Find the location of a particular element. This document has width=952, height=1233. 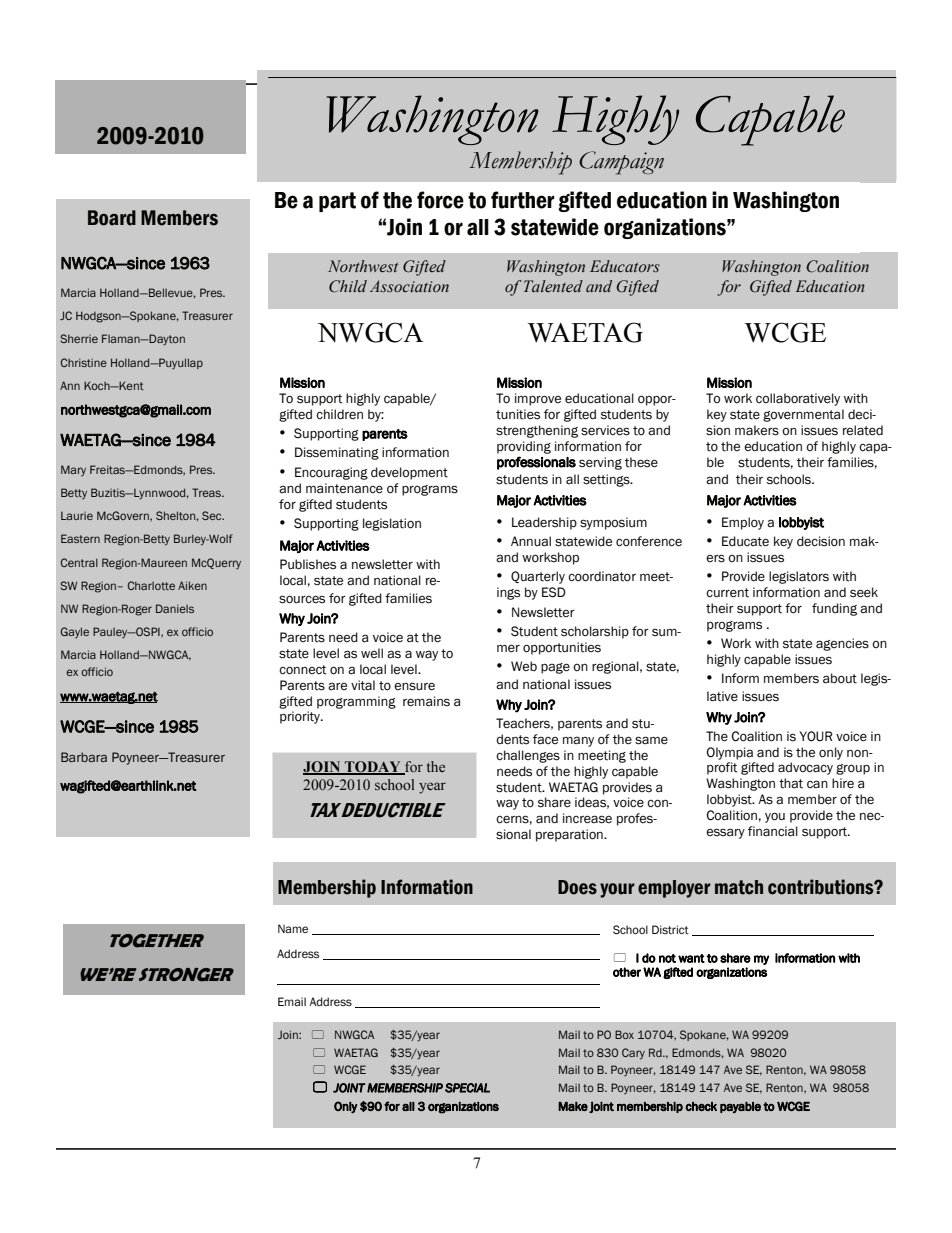

that is located at coordinates (791, 783).
